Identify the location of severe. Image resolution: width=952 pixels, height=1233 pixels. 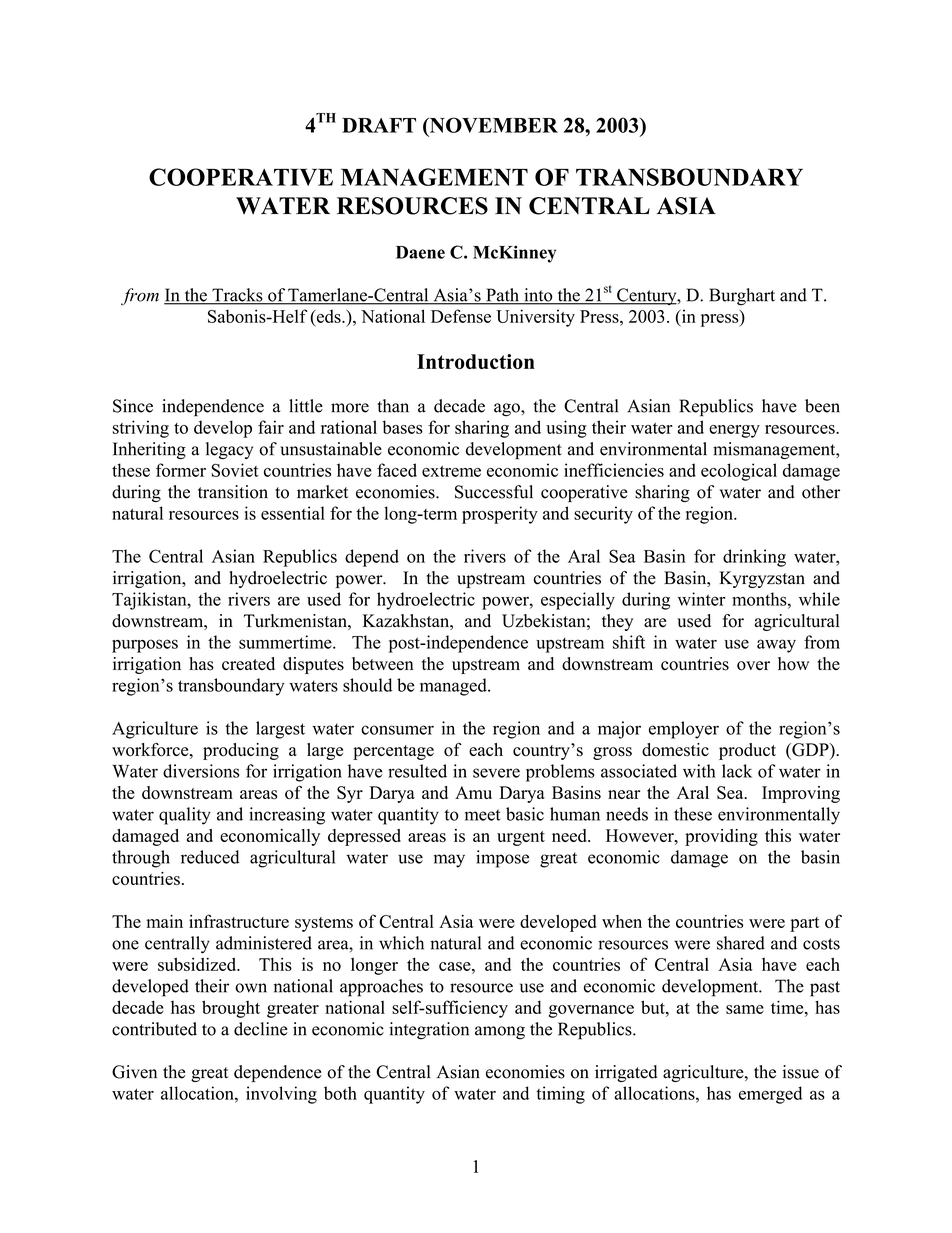
(496, 773).
